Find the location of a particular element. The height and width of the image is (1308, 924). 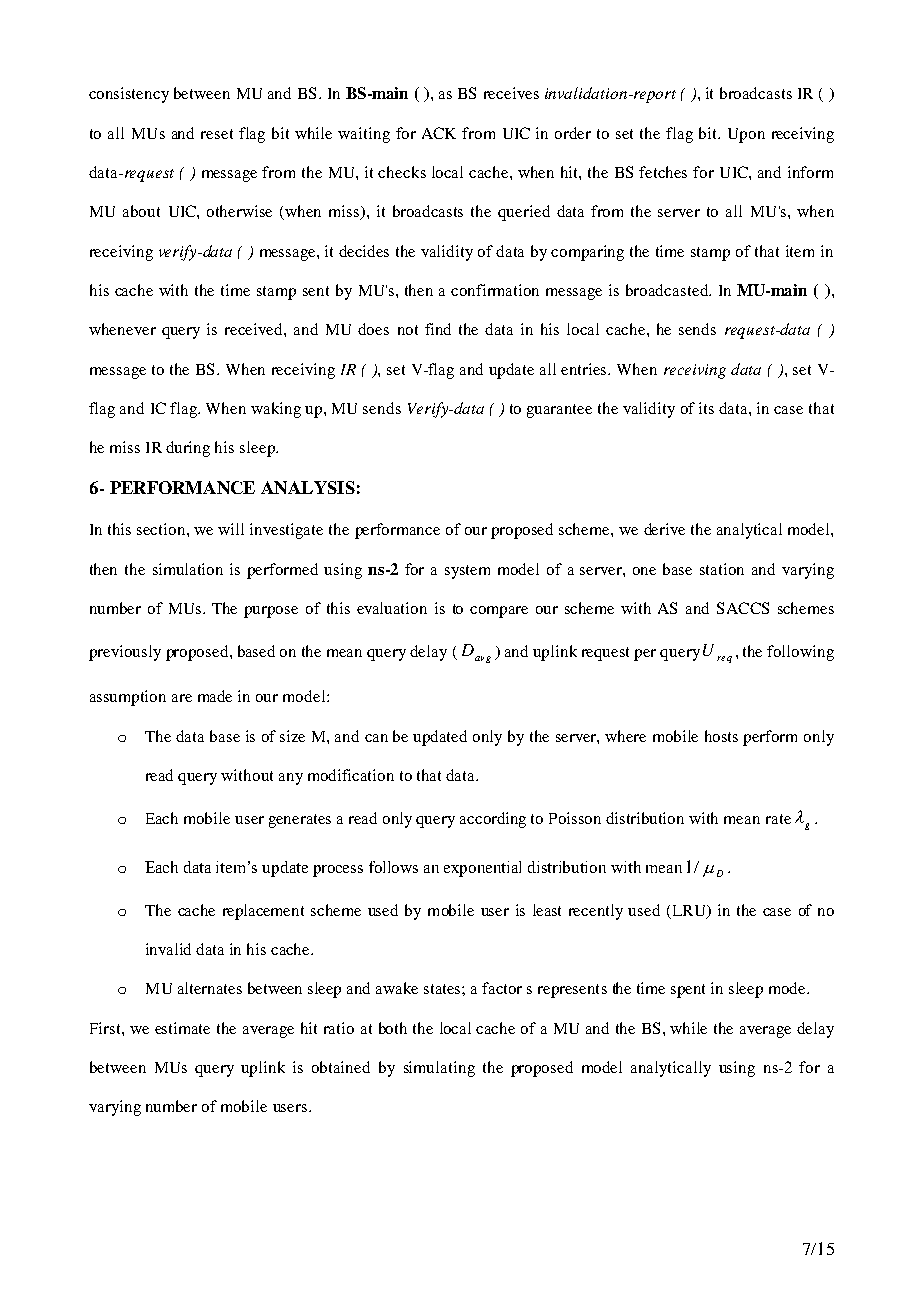

reset is located at coordinates (217, 134).
